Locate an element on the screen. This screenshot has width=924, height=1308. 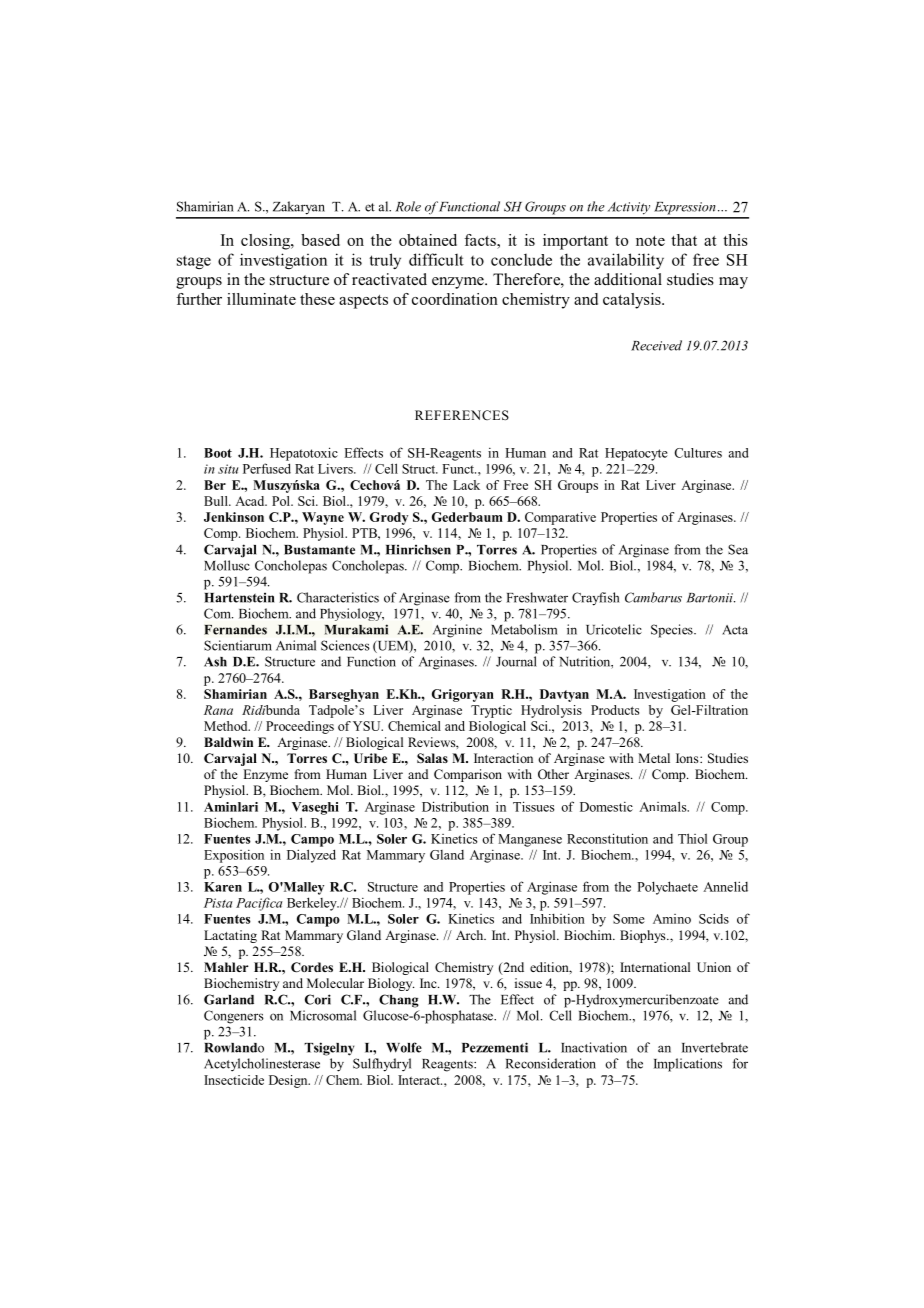
that is located at coordinates (684, 240).
